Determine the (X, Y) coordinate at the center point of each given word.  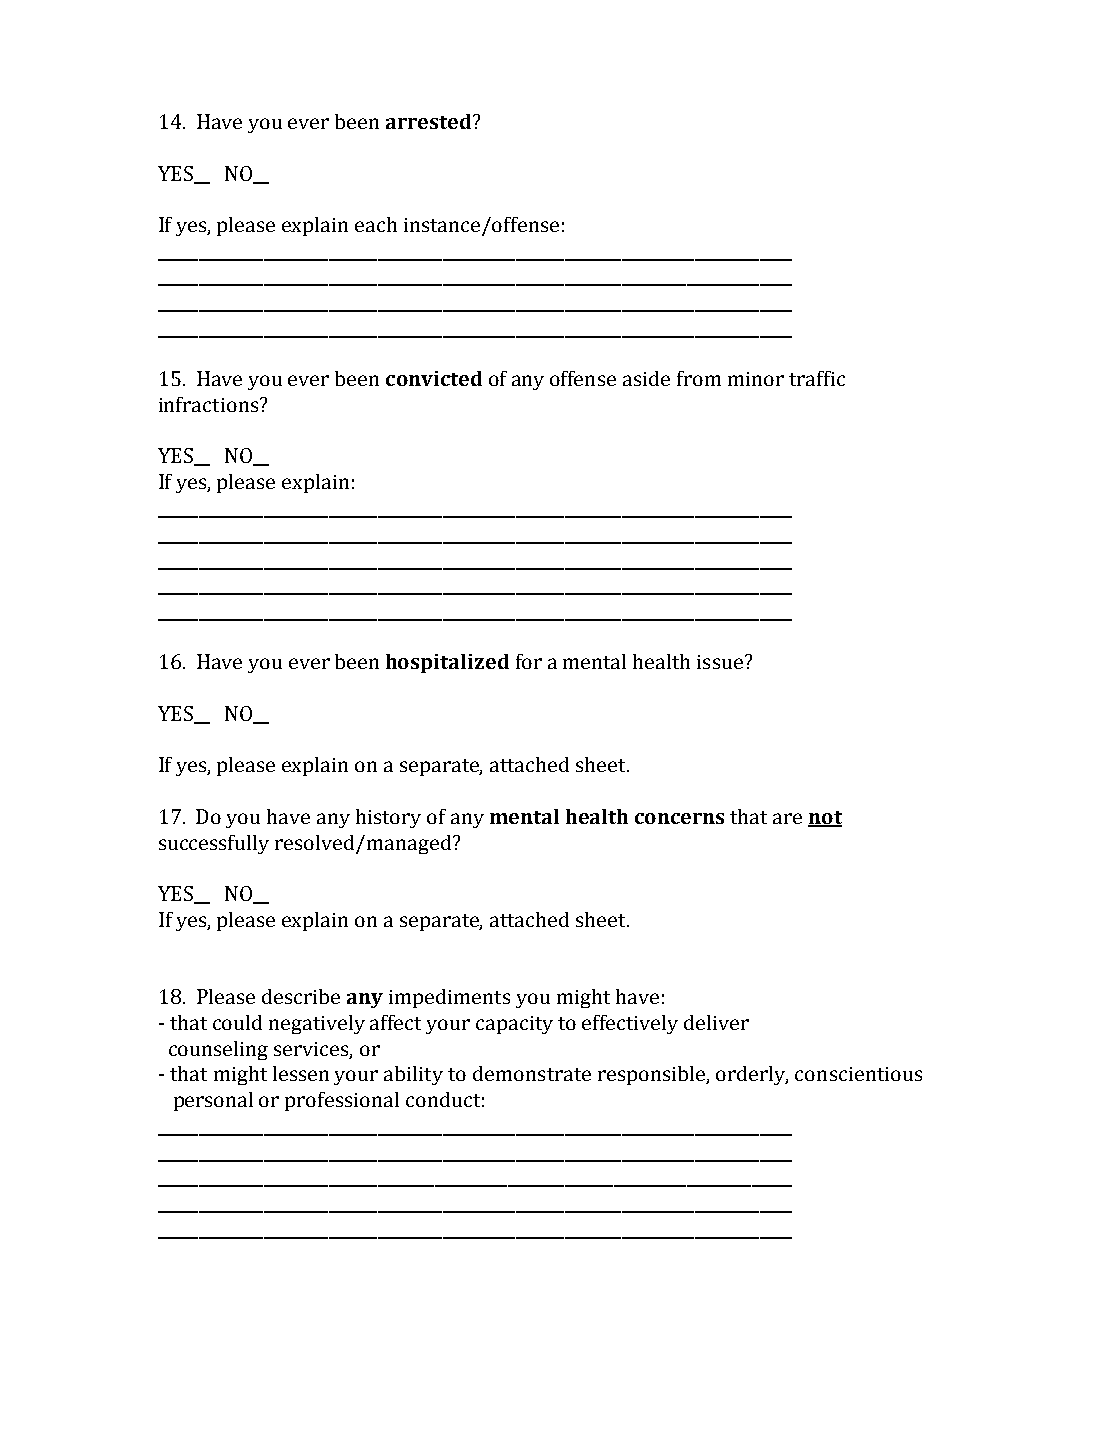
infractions (210, 404)
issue (721, 662)
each (376, 224)
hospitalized (447, 663)
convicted (434, 378)
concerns (679, 818)
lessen (301, 1073)
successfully (214, 844)
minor (756, 379)
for (529, 661)
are (787, 818)
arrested (430, 121)
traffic (817, 378)
